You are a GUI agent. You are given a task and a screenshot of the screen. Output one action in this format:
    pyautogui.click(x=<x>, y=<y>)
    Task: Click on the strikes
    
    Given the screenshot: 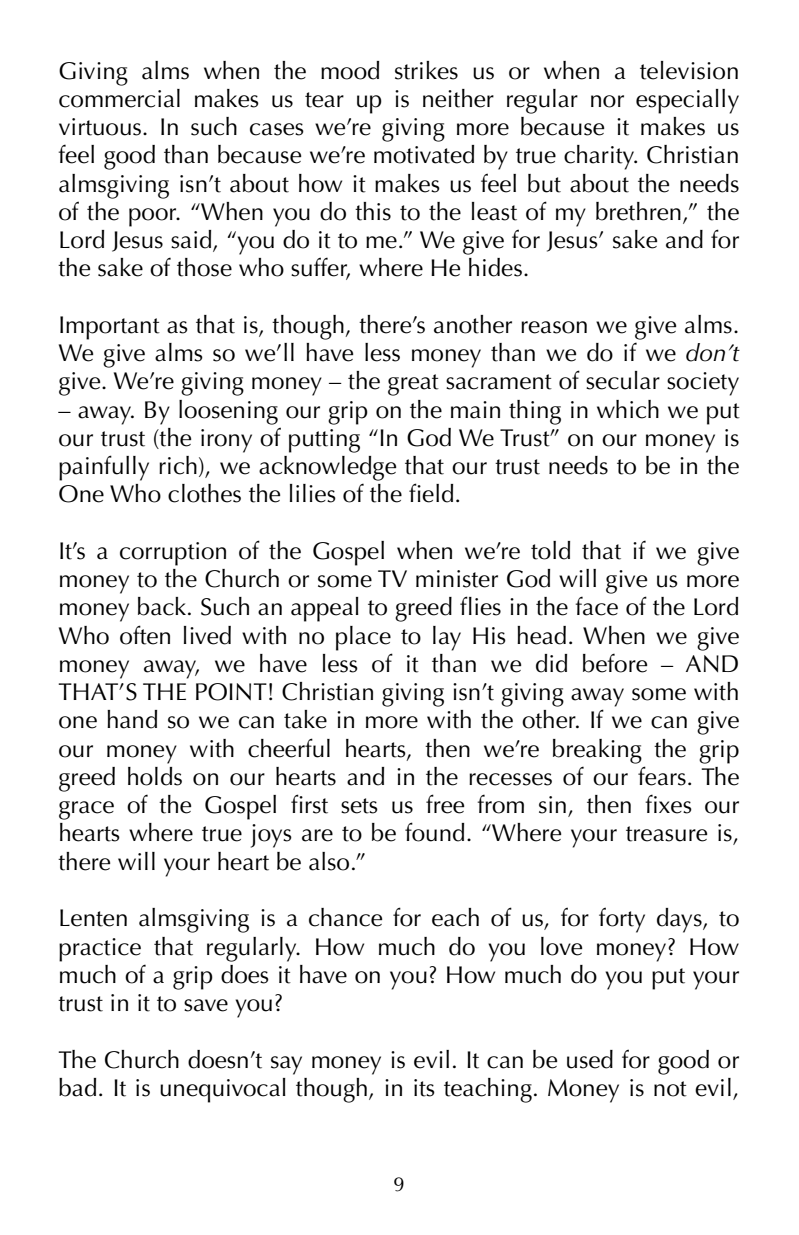 What is the action you would take?
    pyautogui.click(x=426, y=70)
